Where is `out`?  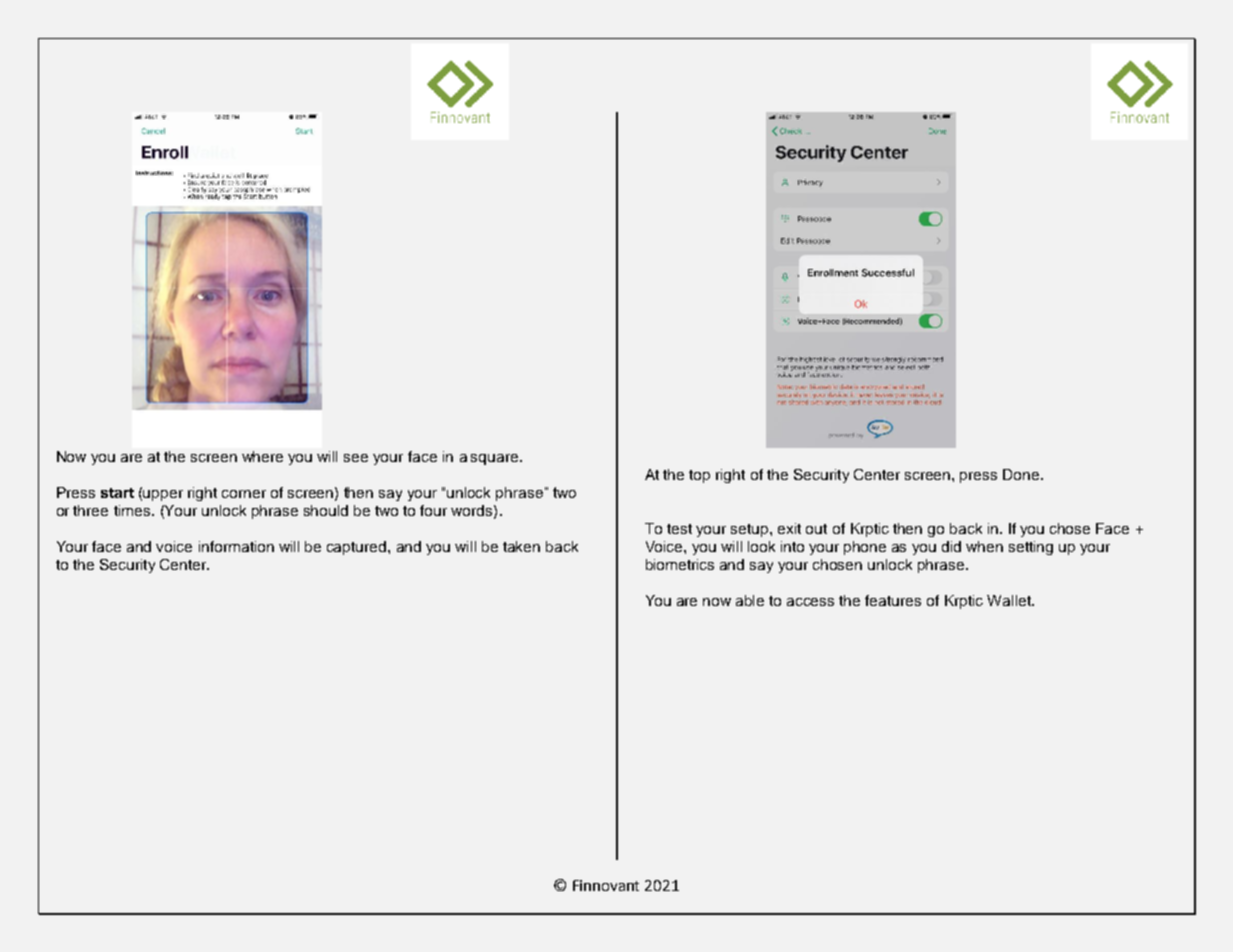 out is located at coordinates (816, 529).
